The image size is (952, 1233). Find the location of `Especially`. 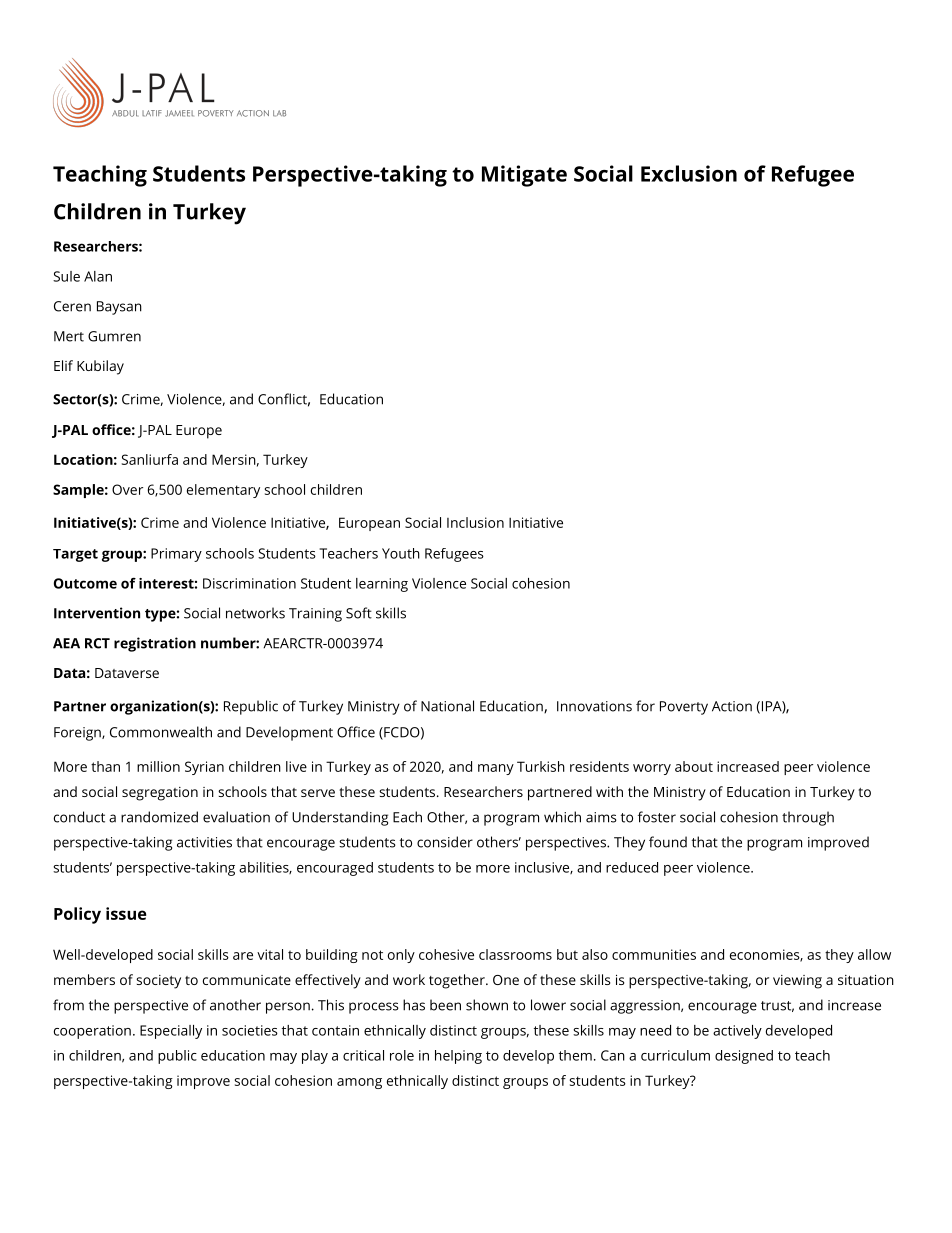

Especially is located at coordinates (171, 1032).
